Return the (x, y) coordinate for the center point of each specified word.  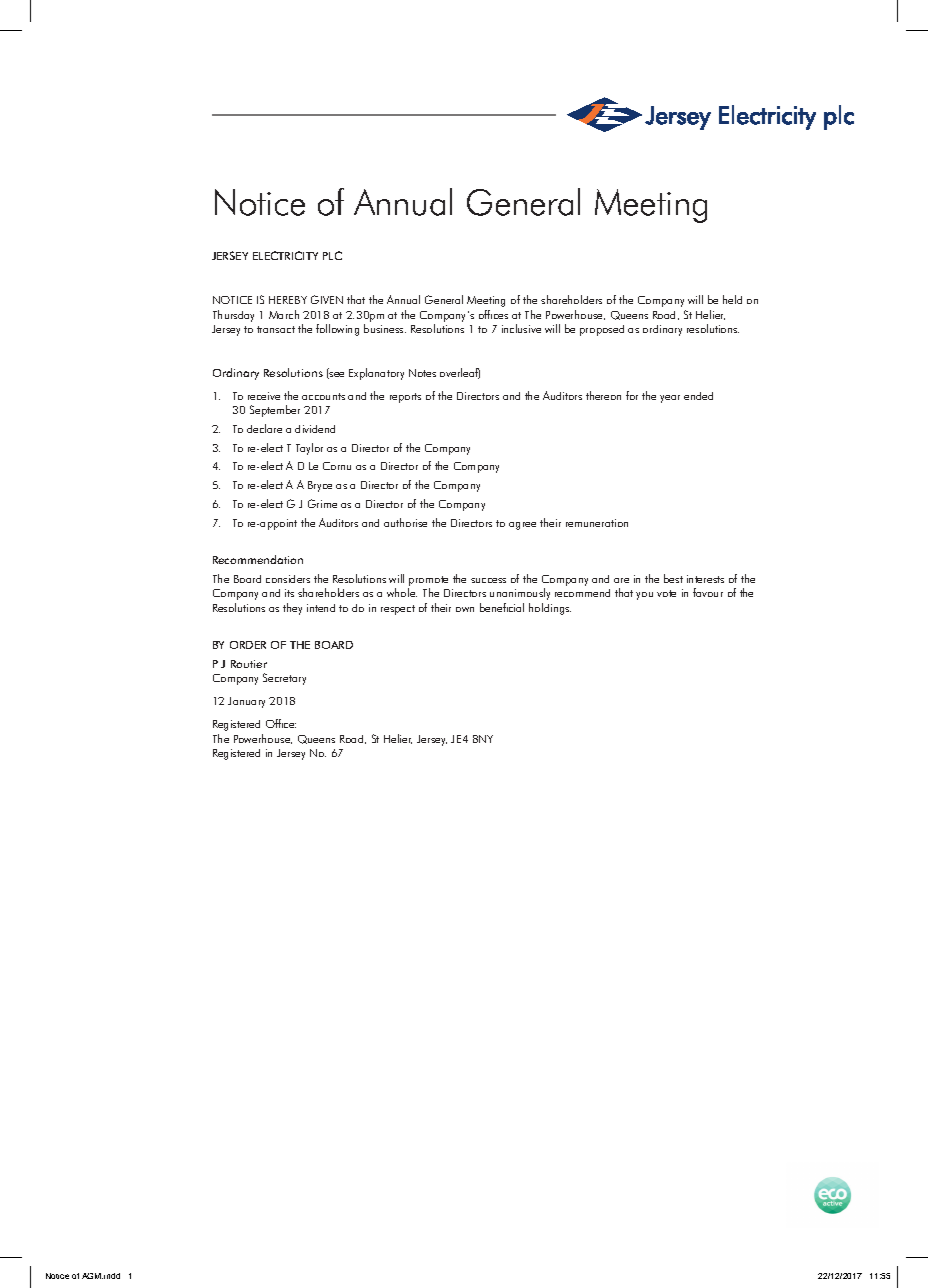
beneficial (502, 607)
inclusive (521, 328)
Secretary (284, 679)
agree (522, 526)
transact (276, 329)
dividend (315, 429)
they (292, 609)
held (732, 299)
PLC (332, 255)
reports (405, 398)
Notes (422, 373)
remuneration (597, 523)
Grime (322, 503)
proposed (602, 330)
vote (666, 593)
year (670, 399)
